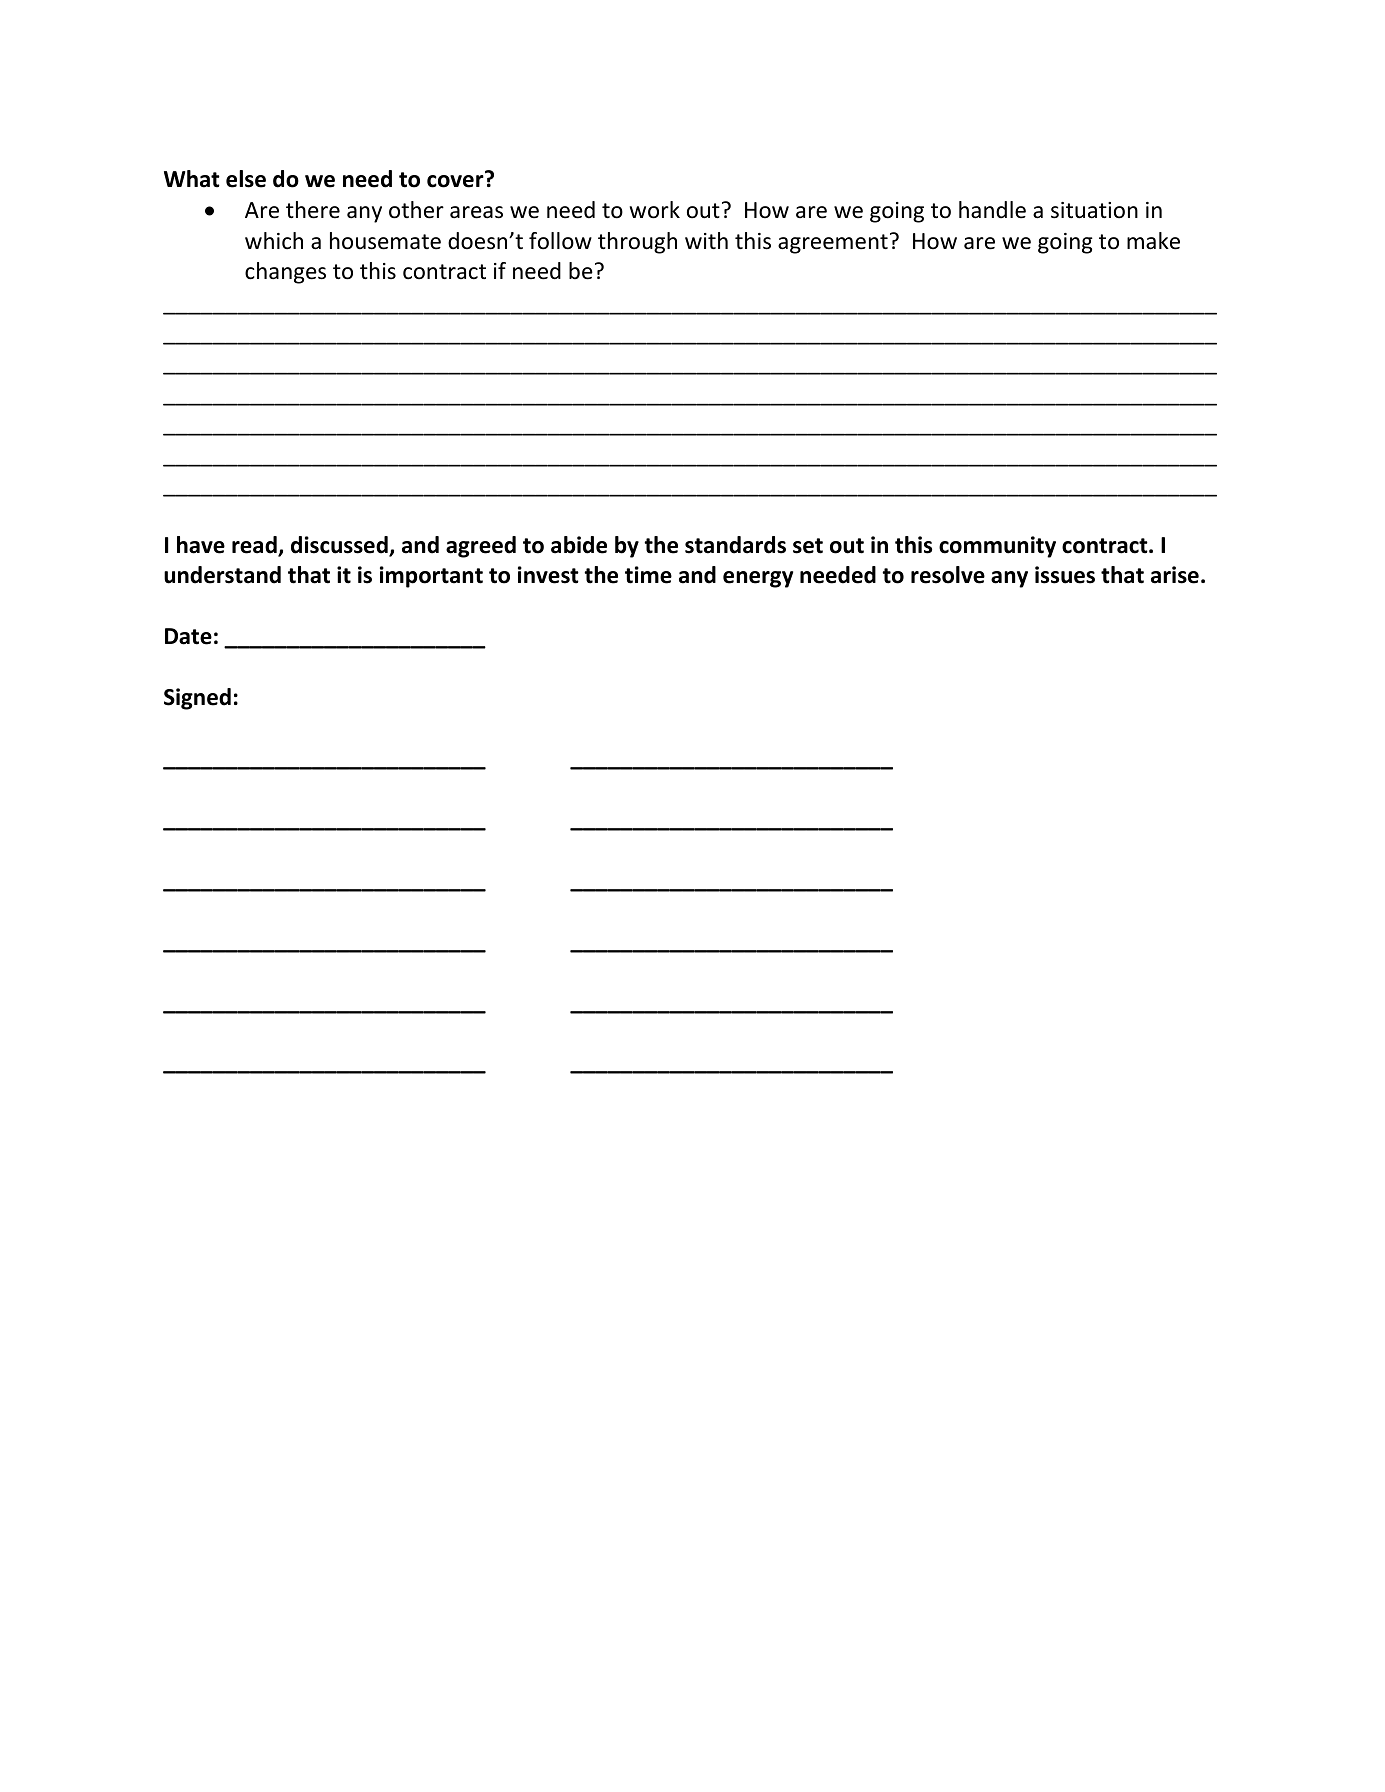 Image resolution: width=1385 pixels, height=1792 pixels. Describe the element at coordinates (285, 273) in the screenshot. I see `changes` at that location.
